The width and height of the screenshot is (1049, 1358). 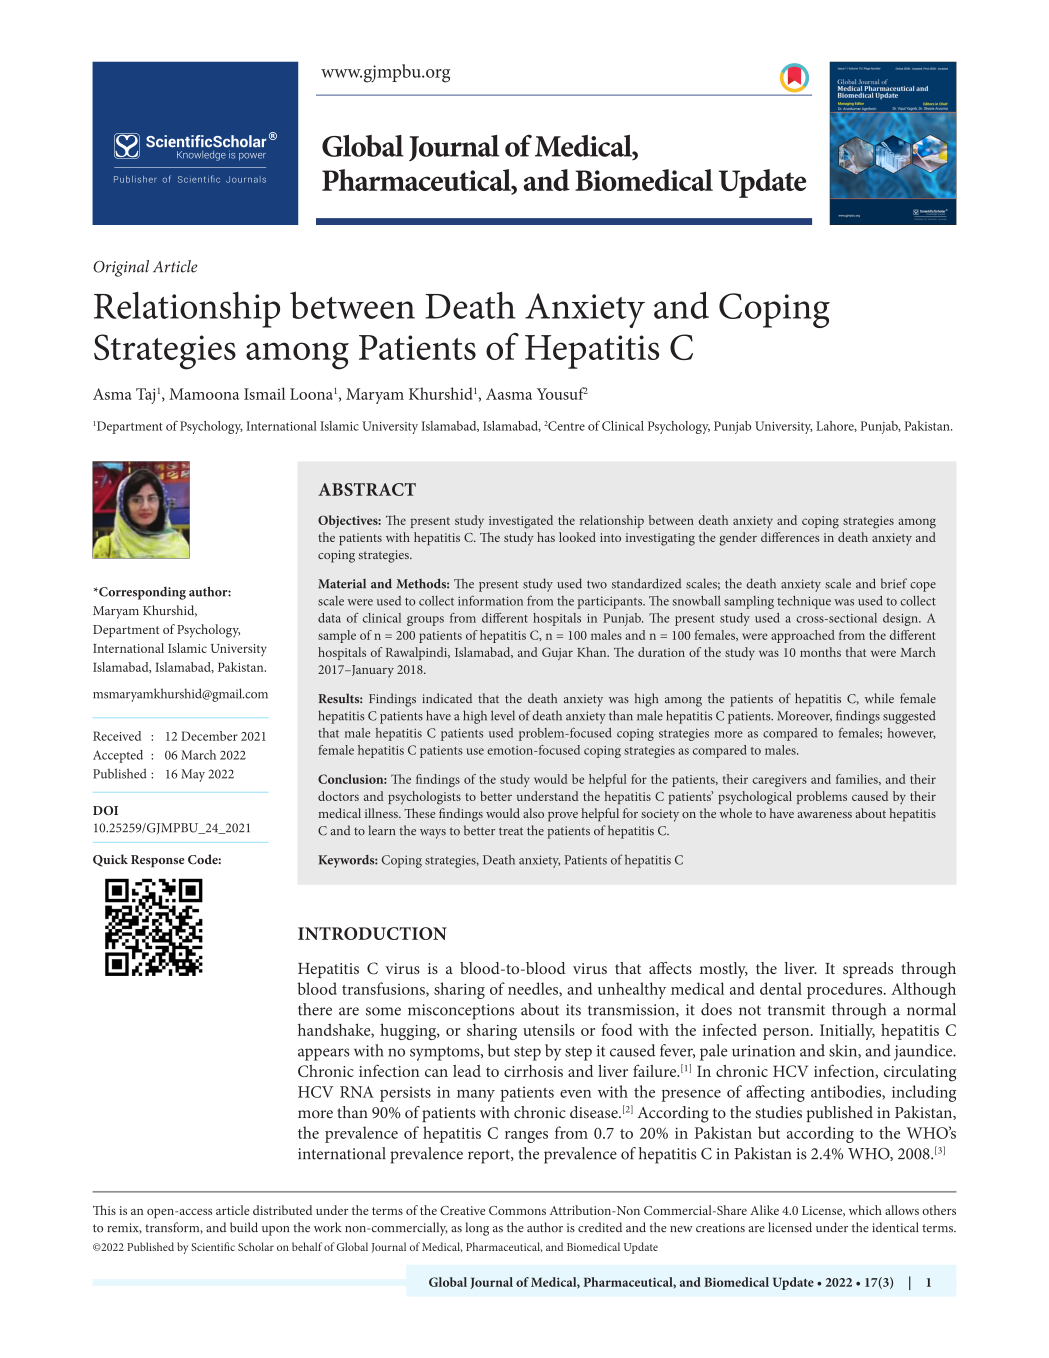 I want to click on caregivers, so click(x=780, y=781).
